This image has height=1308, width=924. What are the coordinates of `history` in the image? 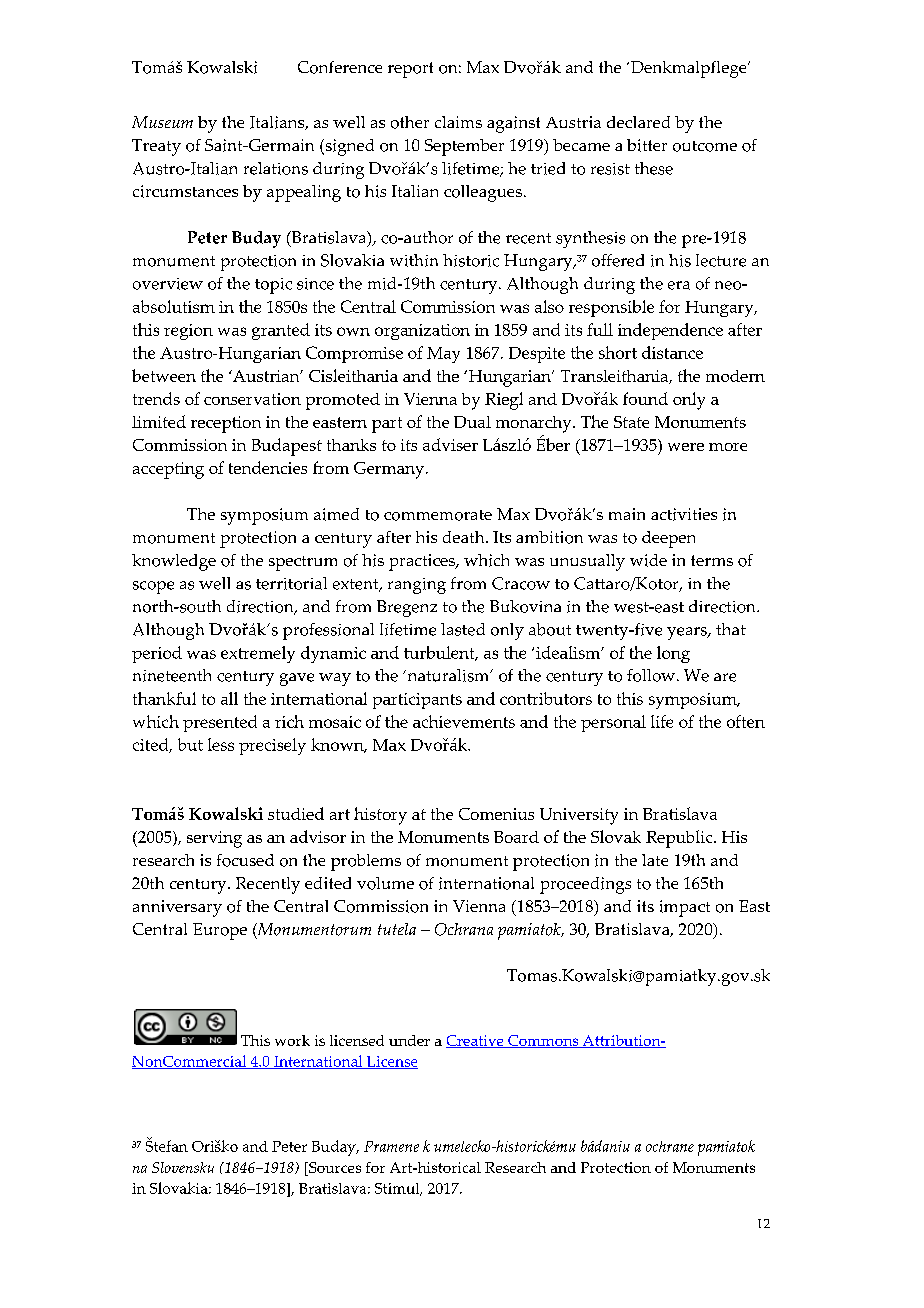 It's located at (380, 816).
